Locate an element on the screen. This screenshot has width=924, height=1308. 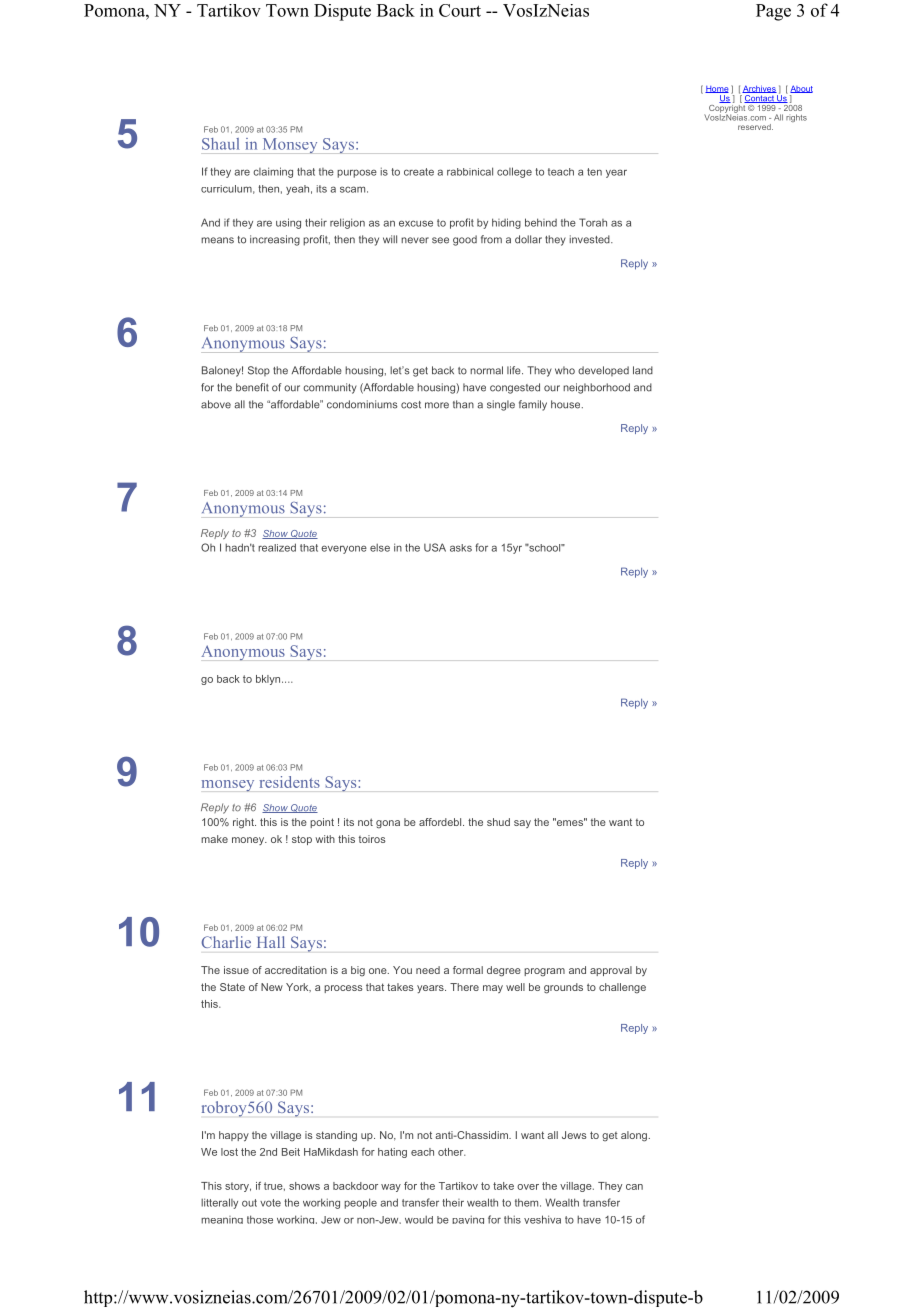
Court is located at coordinates (460, 10).
